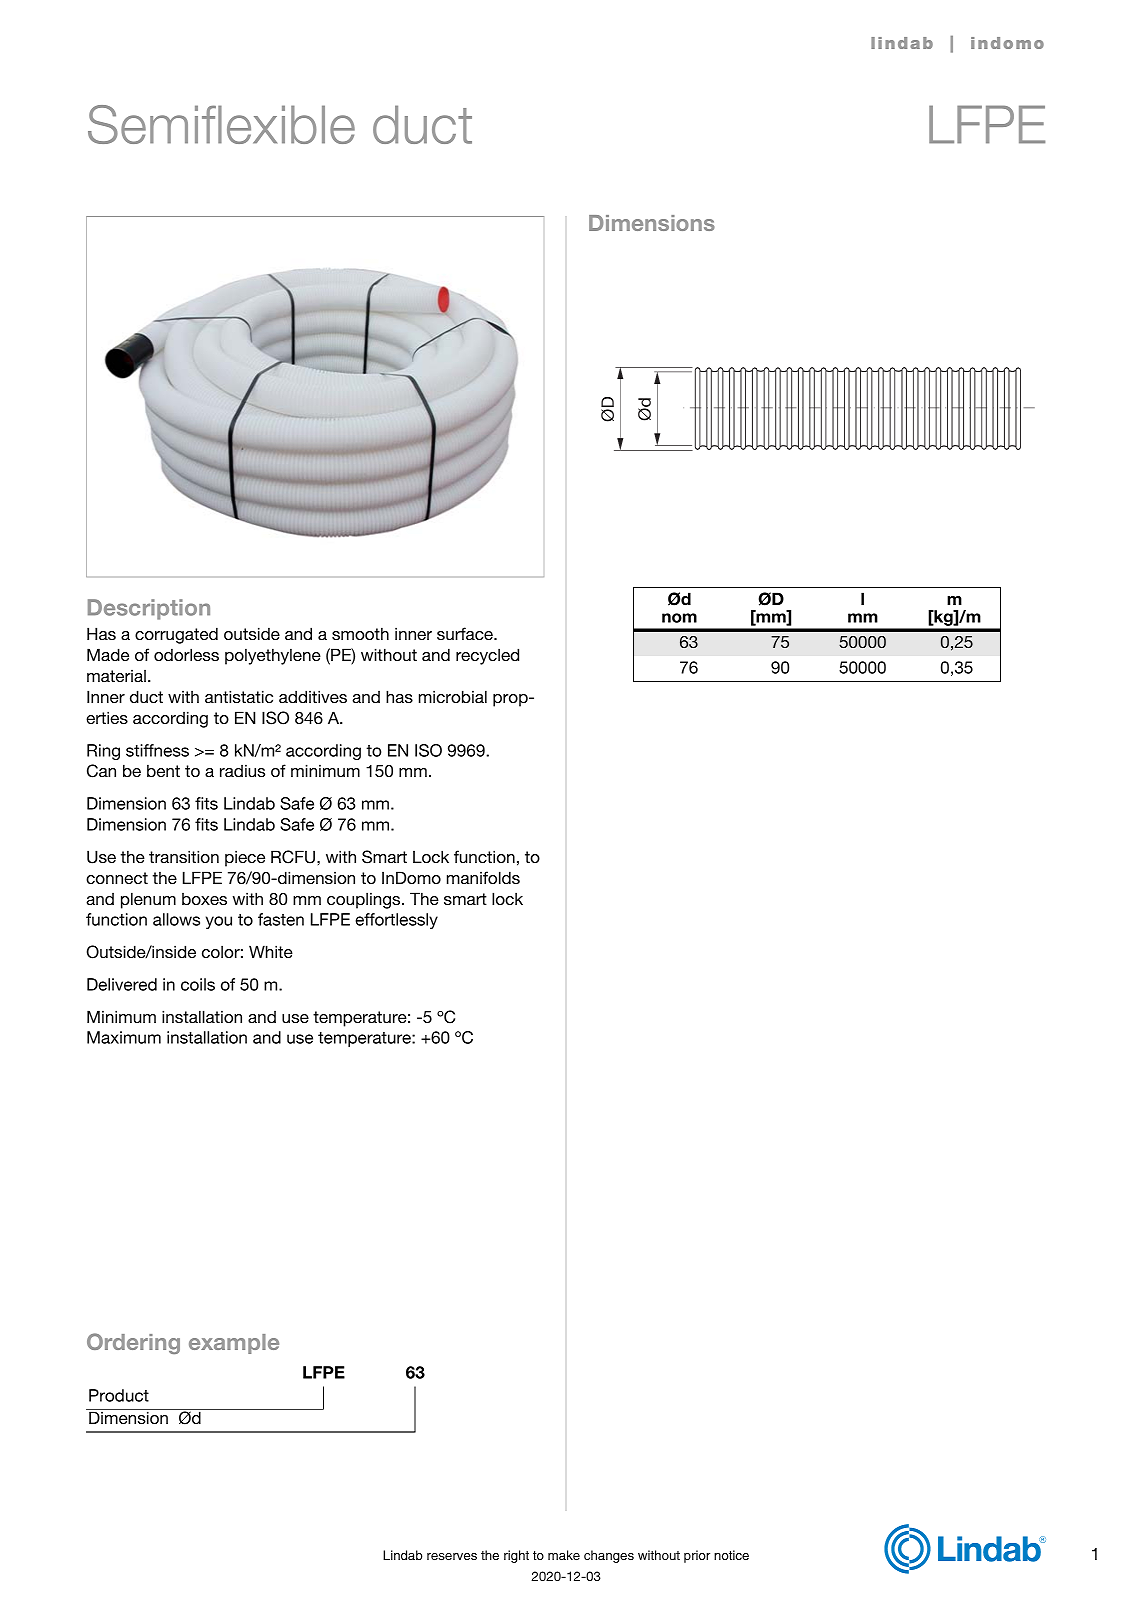  Describe the element at coordinates (176, 635) in the screenshot. I see `corrugated` at that location.
